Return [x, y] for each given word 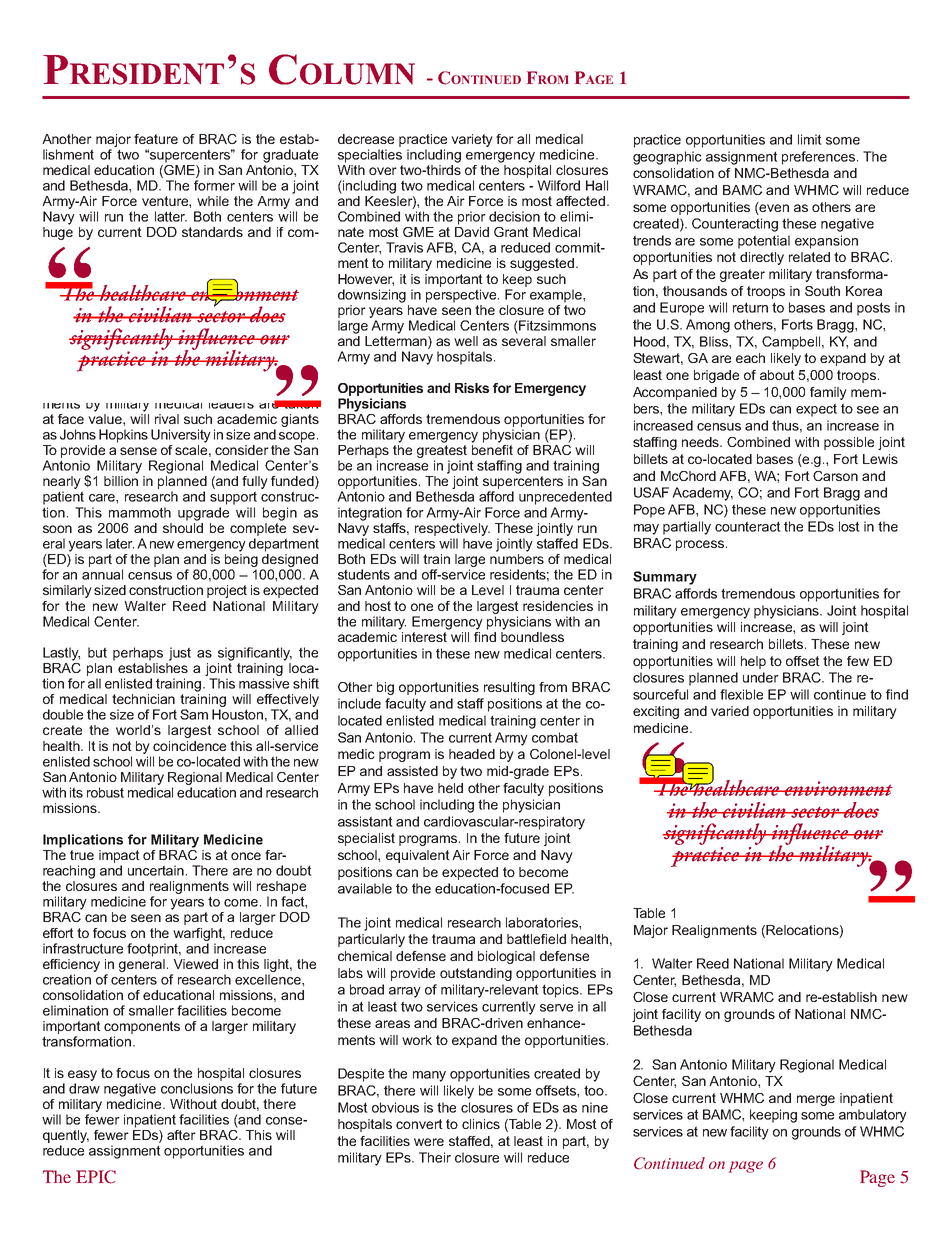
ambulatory [873, 1116]
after [181, 1135]
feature [156, 139]
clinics [481, 1124]
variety [472, 140]
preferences [818, 158]
